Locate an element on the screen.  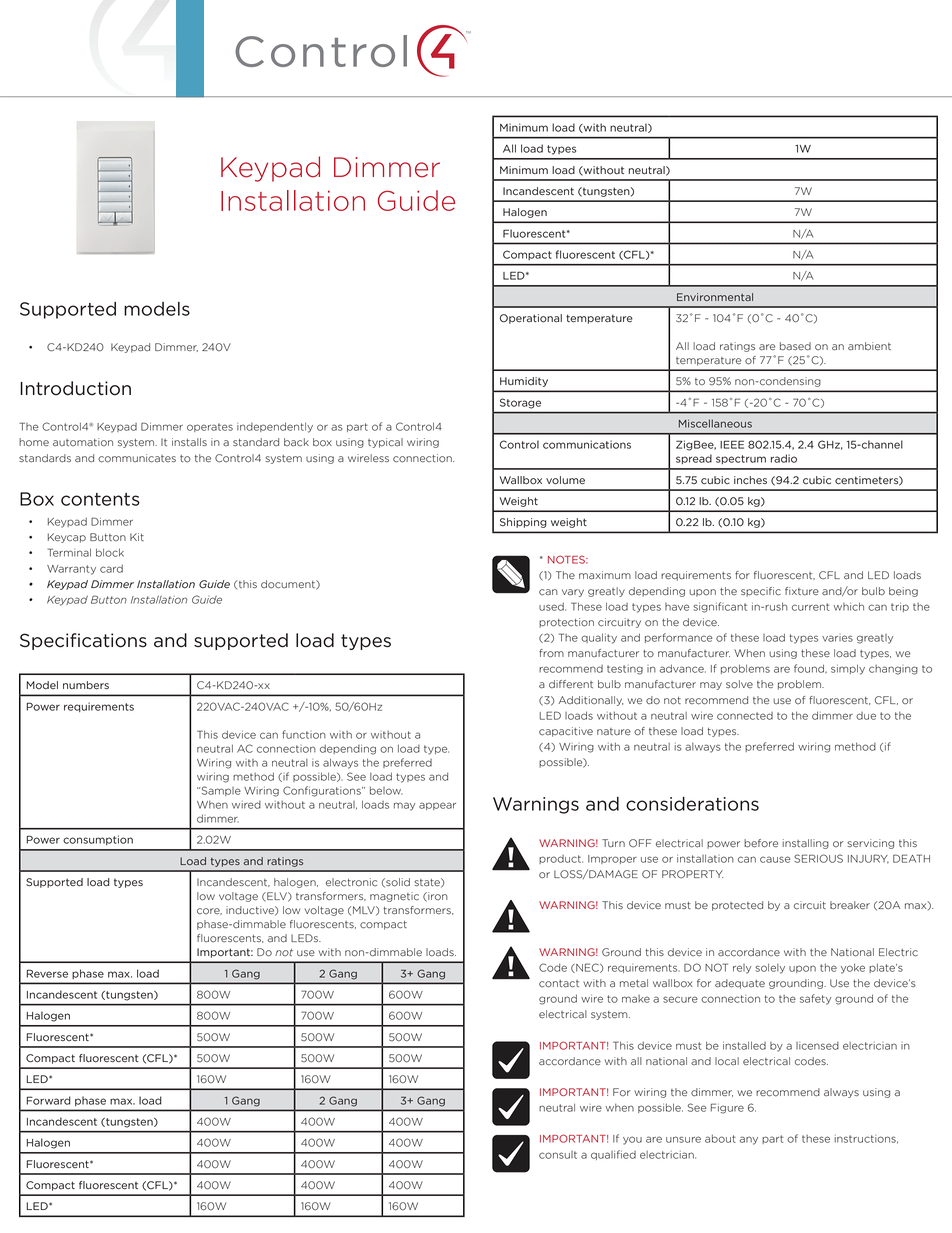
solely is located at coordinates (770, 969).
